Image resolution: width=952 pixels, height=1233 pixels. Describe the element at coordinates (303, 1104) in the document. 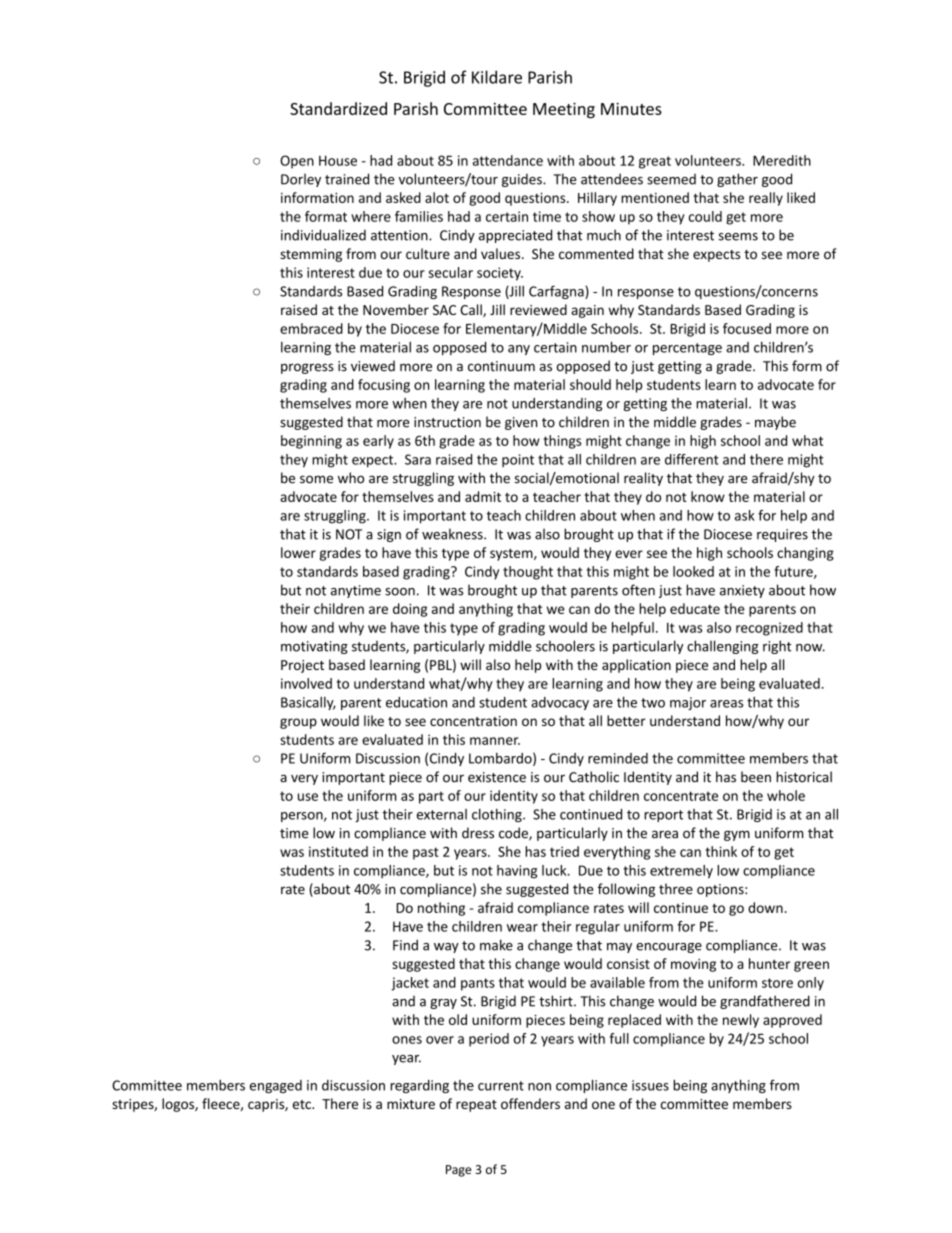

I see `etc` at that location.
